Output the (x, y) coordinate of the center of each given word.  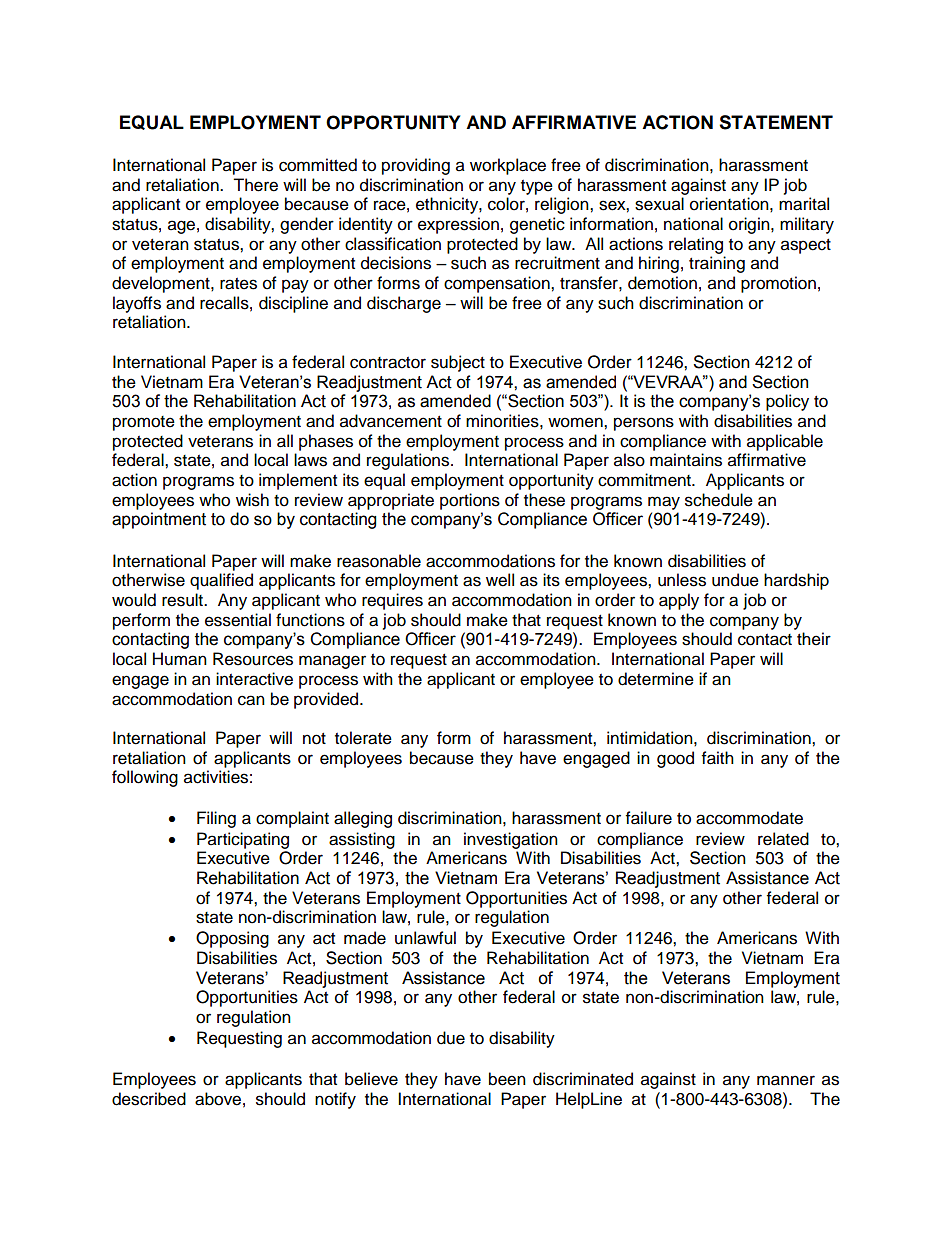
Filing (216, 819)
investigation (511, 840)
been (507, 1079)
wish (252, 500)
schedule (719, 500)
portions (470, 501)
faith (718, 758)
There (255, 185)
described (149, 1099)
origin (750, 225)
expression (458, 225)
